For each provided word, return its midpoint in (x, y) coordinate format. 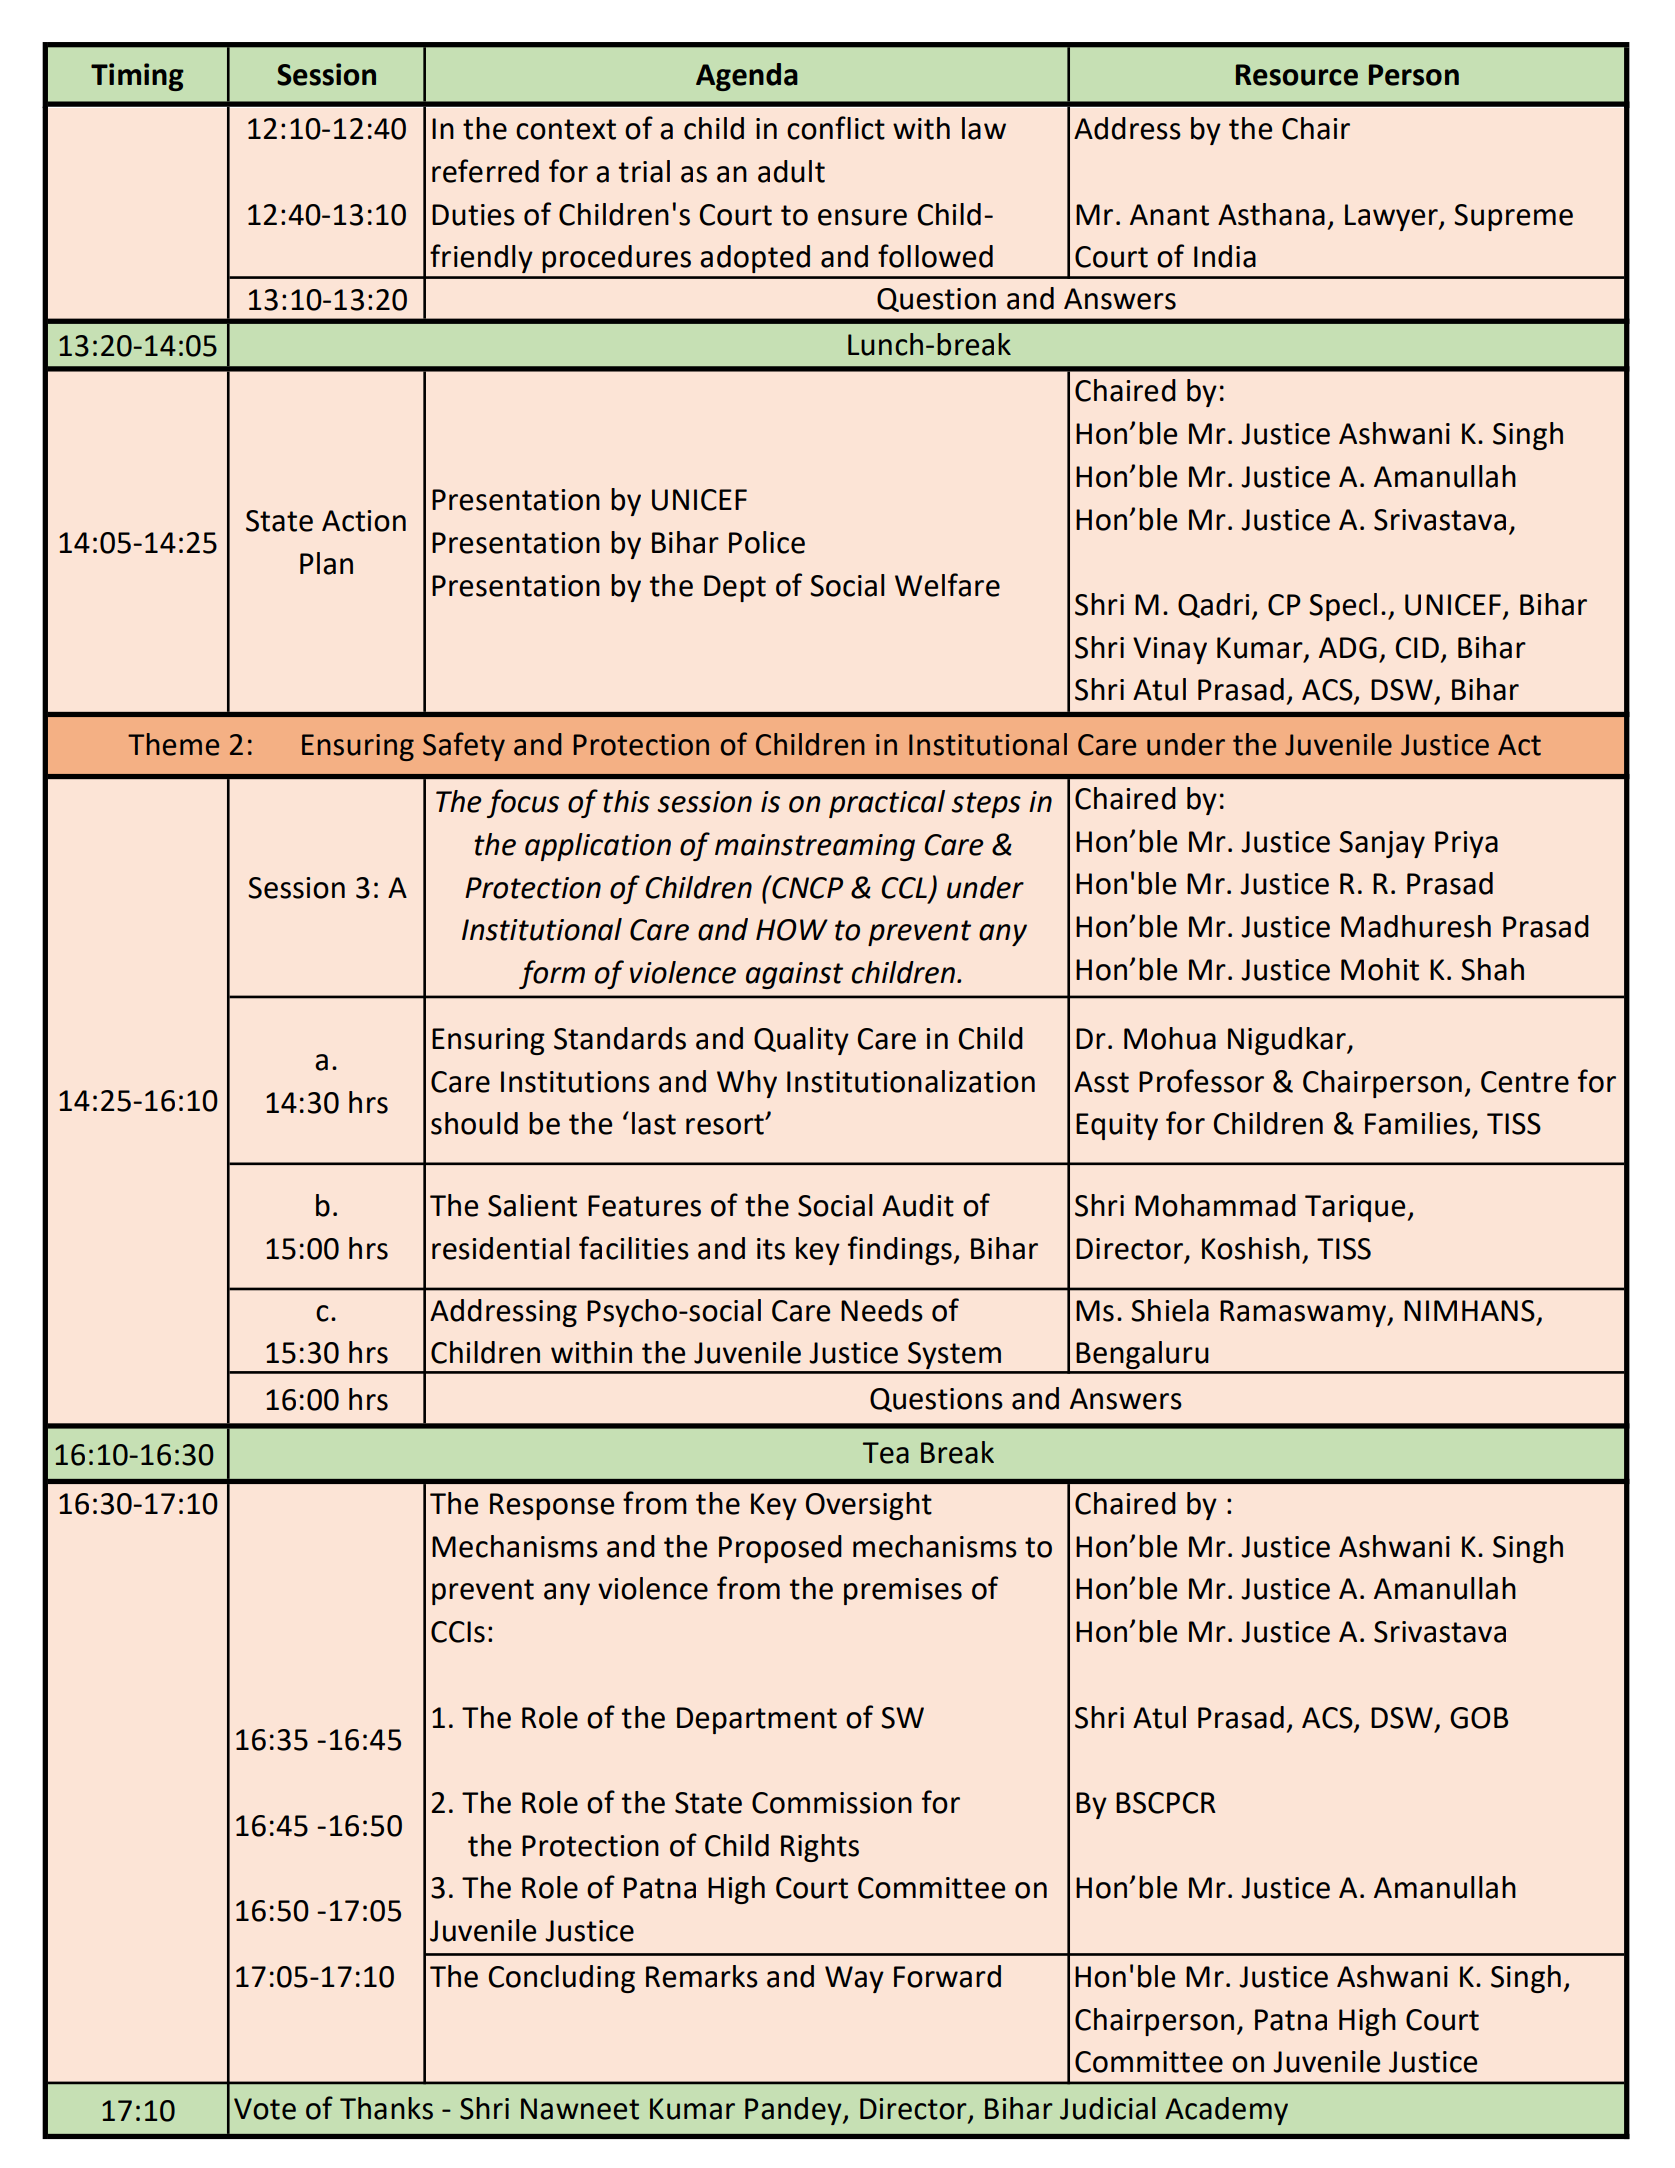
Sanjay (1382, 844)
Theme (173, 744)
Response (552, 1506)
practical (887, 804)
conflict (836, 128)
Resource (1297, 75)
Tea (886, 1453)
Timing (137, 77)
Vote (265, 2109)
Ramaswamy (1304, 1313)
